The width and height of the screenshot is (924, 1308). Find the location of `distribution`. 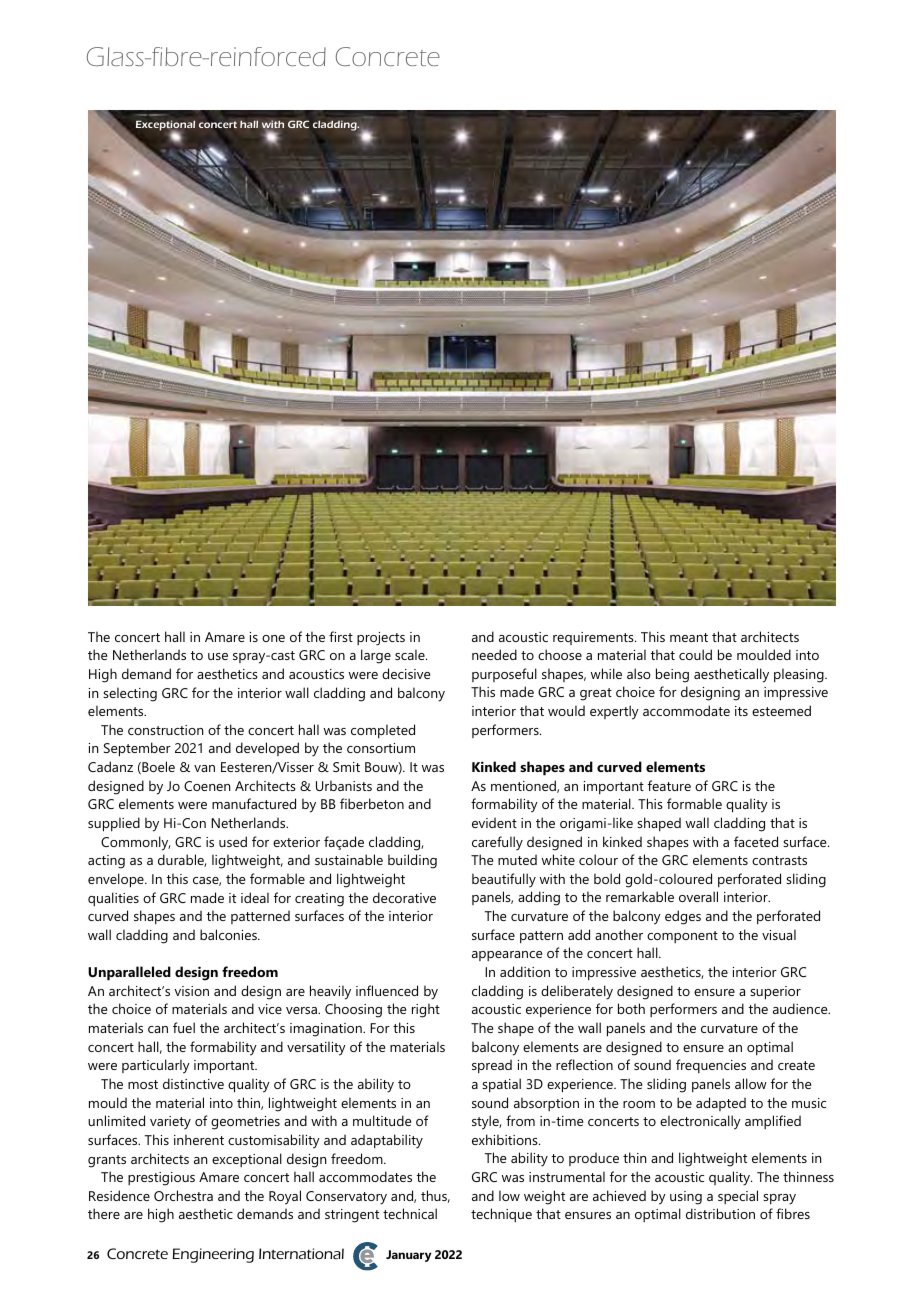

distribution is located at coordinates (720, 1213).
